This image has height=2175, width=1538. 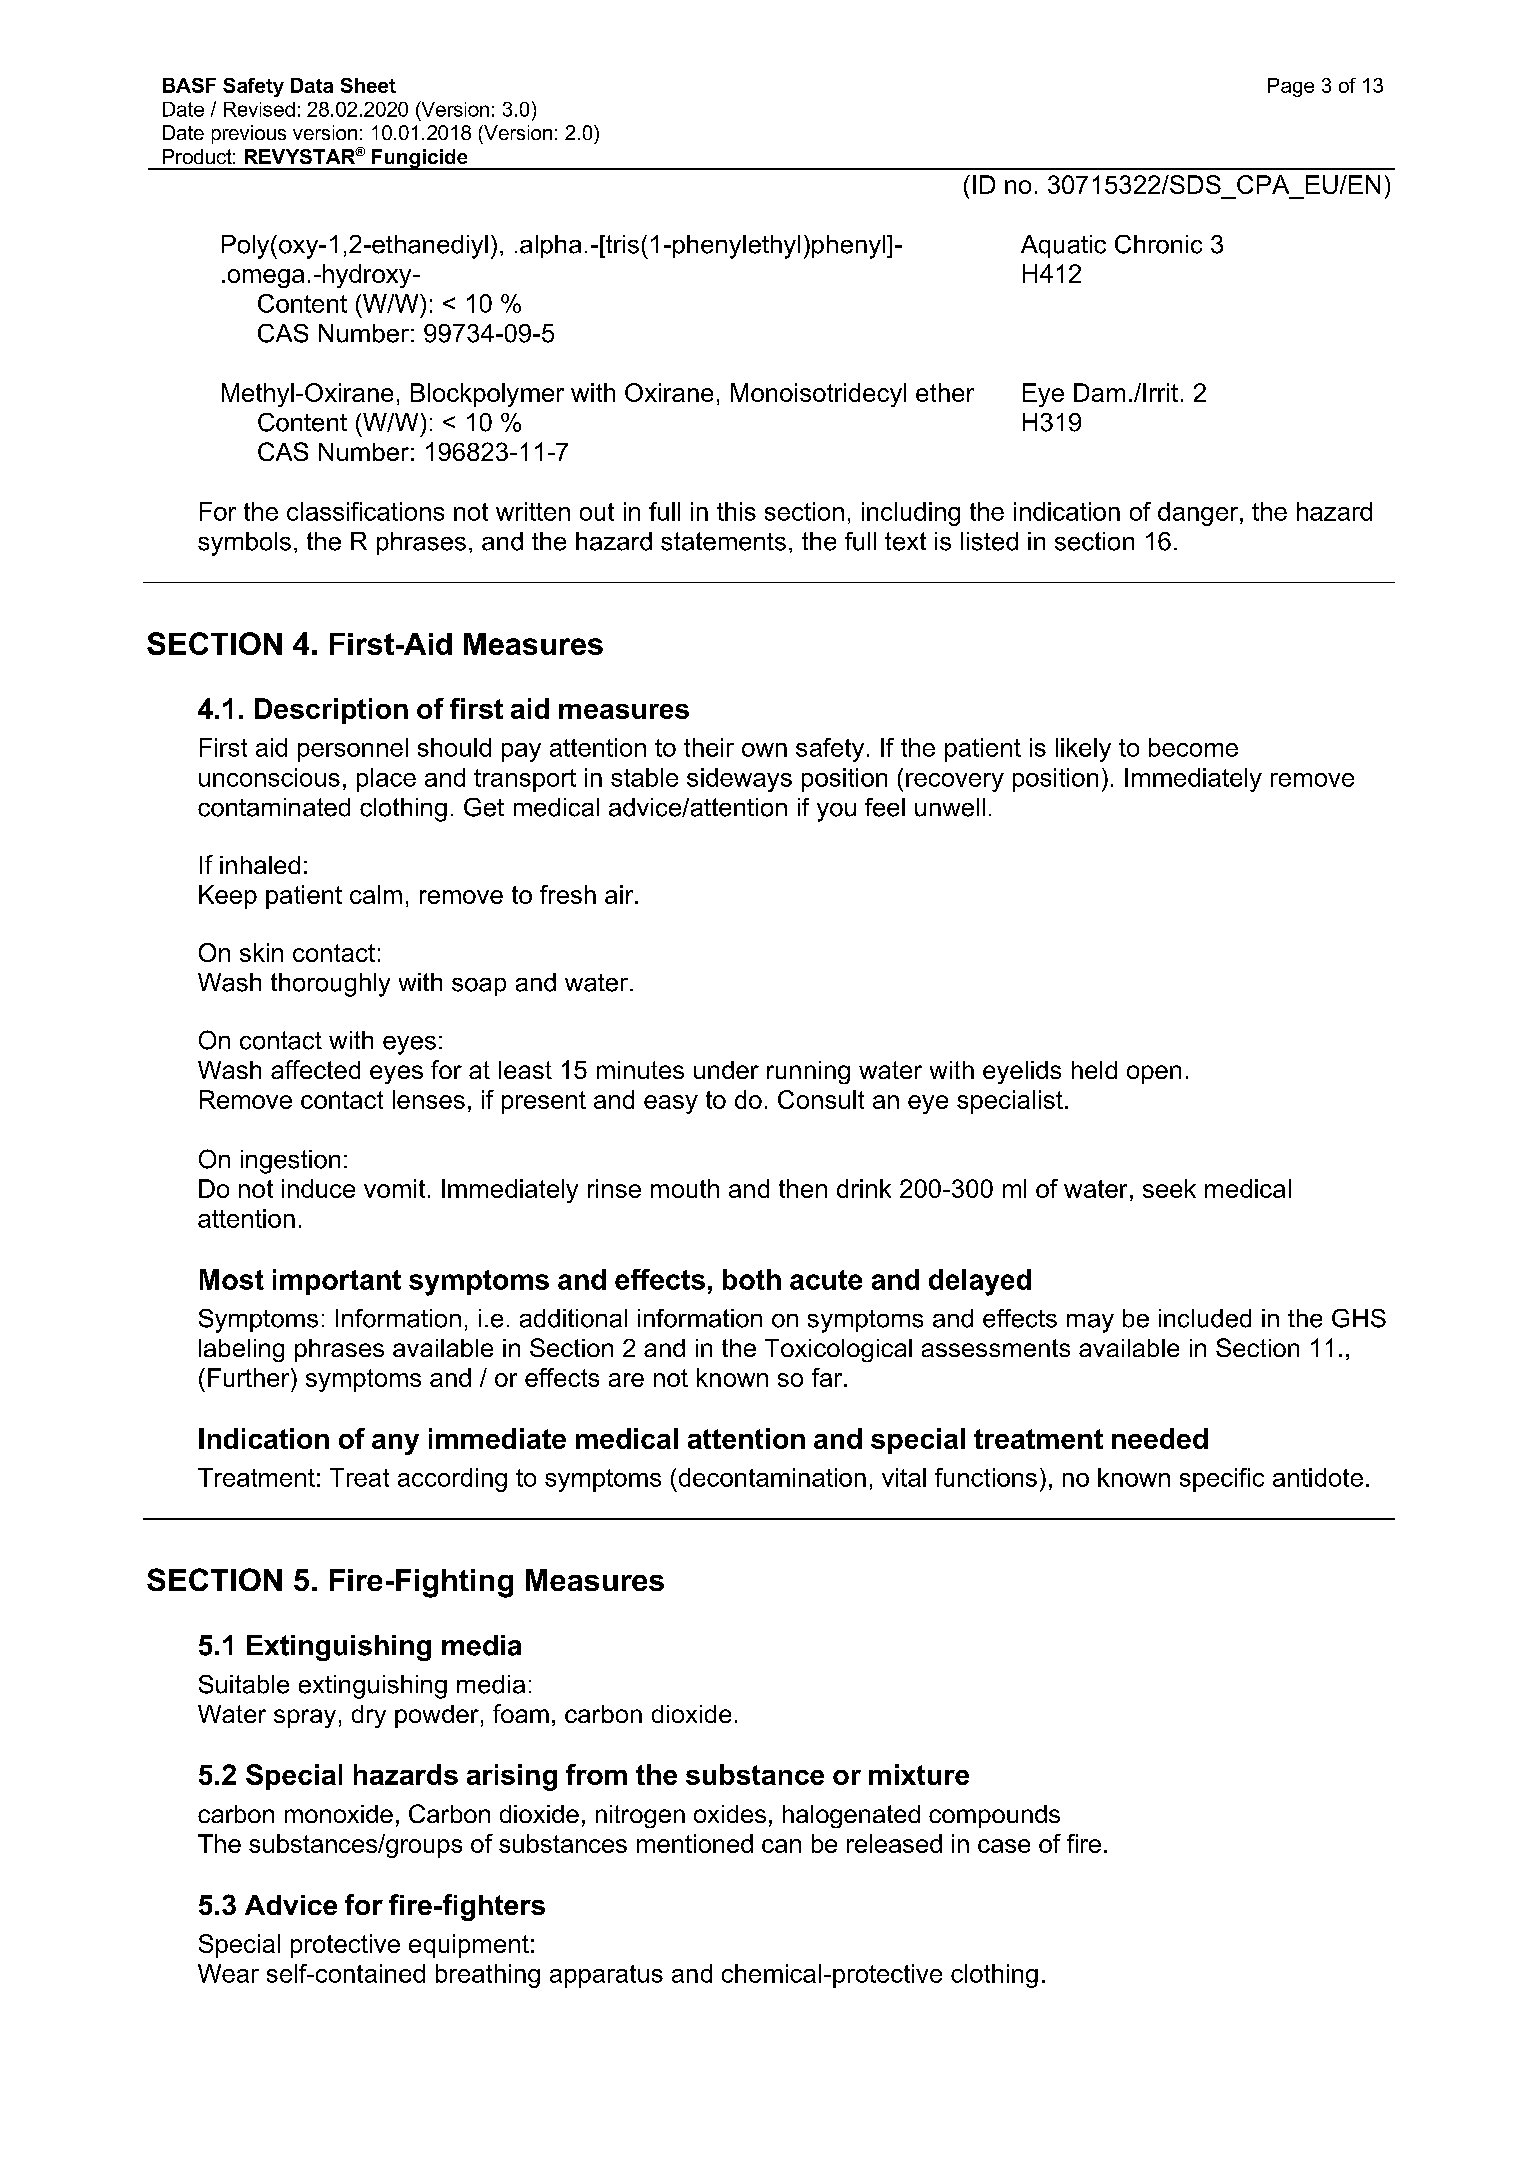 What do you see at coordinates (1063, 246) in the image?
I see `Aquatic` at bounding box center [1063, 246].
